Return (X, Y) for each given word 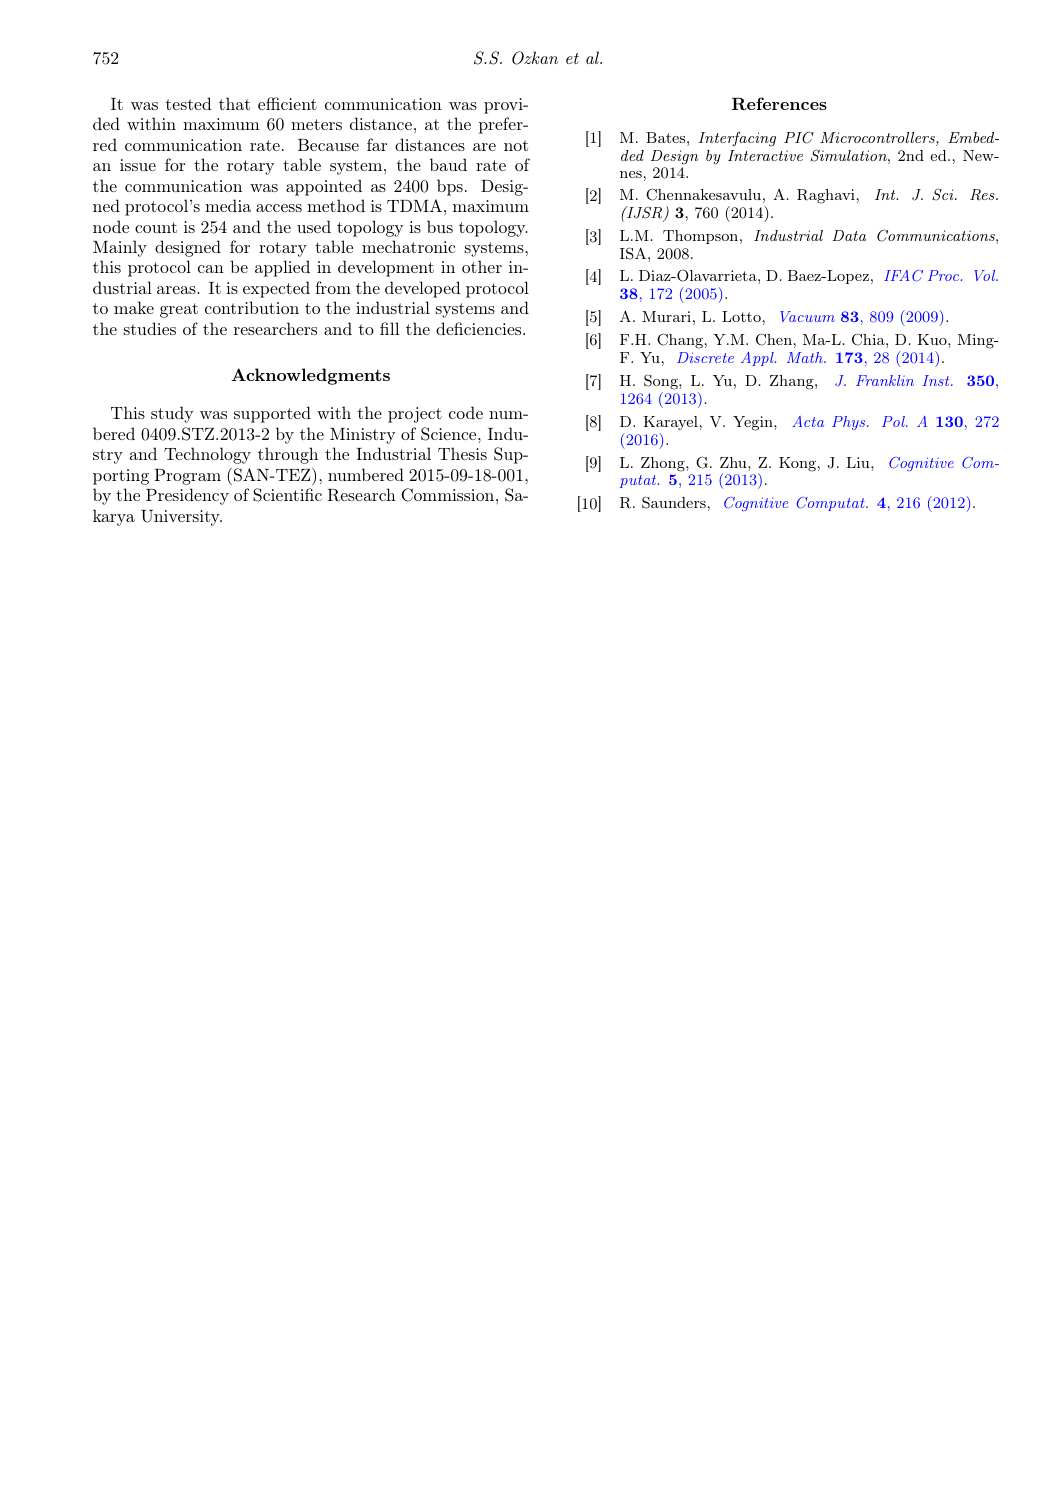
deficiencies (478, 328)
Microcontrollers (878, 139)
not (516, 145)
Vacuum (807, 316)
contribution (252, 307)
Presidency (187, 496)
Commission (447, 495)
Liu (859, 462)
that (234, 103)
